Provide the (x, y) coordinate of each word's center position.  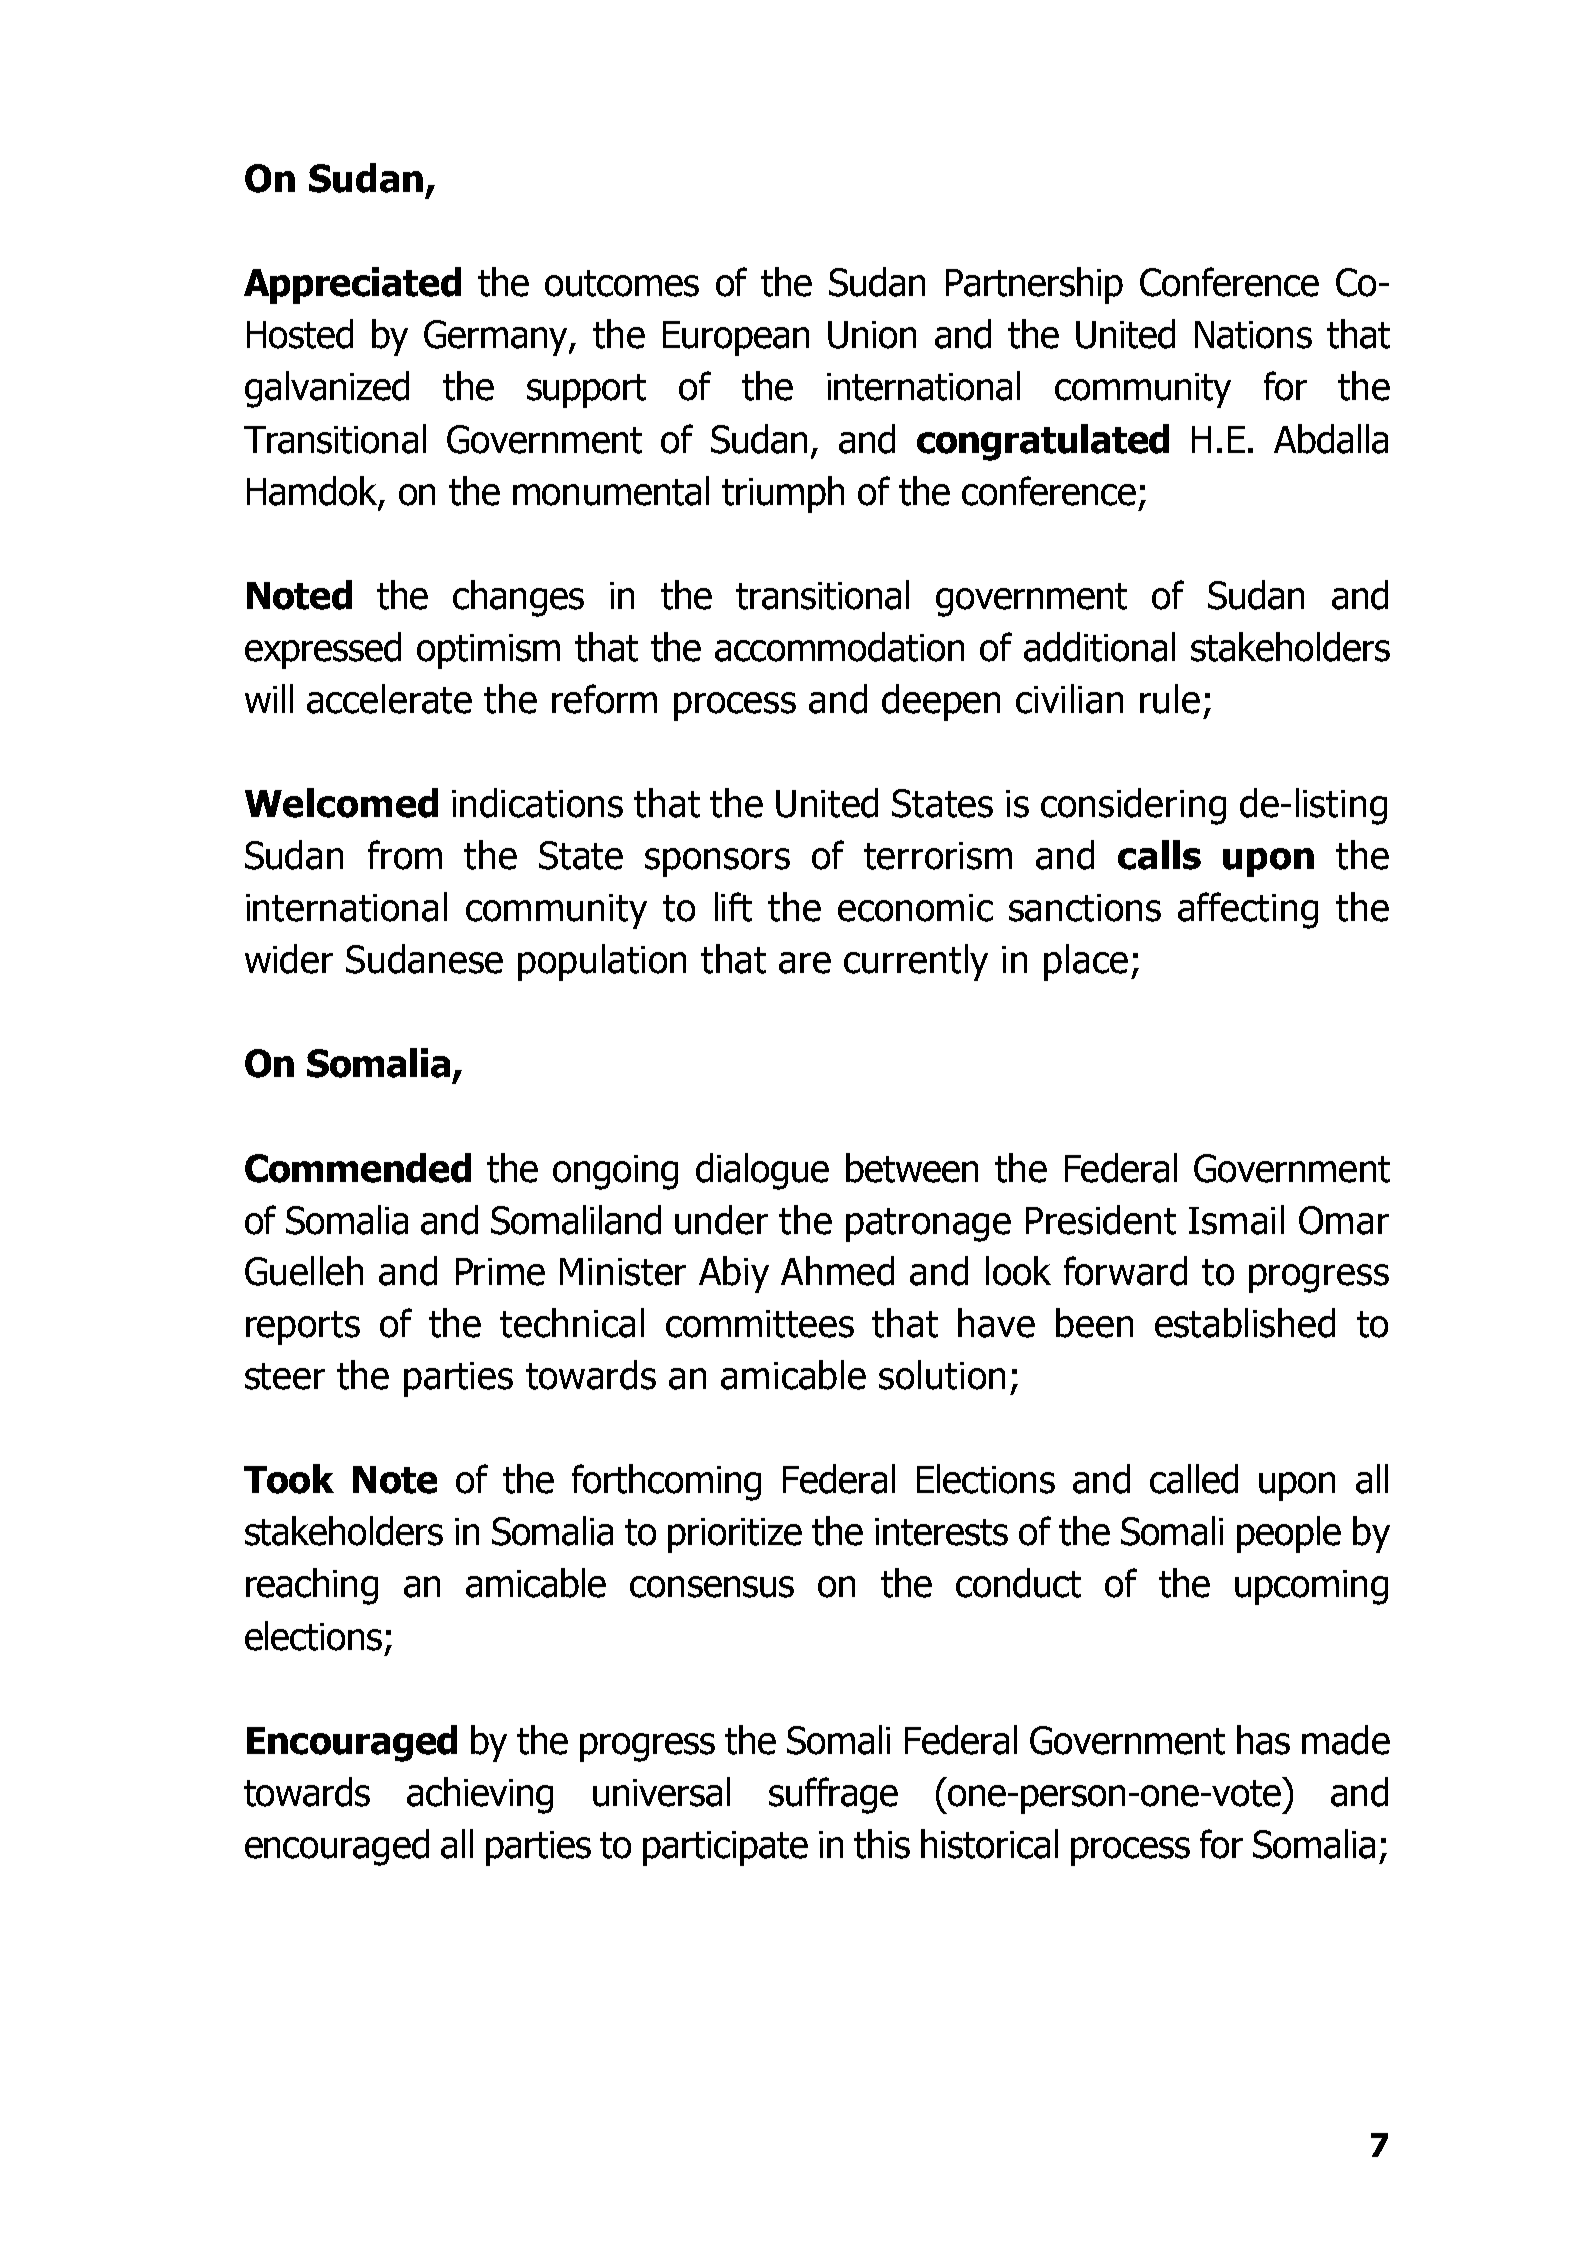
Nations (1253, 335)
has (1263, 1740)
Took (289, 1479)
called (1194, 1479)
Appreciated (352, 285)
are (805, 963)
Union (872, 335)
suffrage (833, 1795)
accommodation (839, 647)
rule (1170, 699)
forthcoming (666, 1482)
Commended (358, 1168)
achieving (480, 1795)
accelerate (389, 699)
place (1086, 962)
